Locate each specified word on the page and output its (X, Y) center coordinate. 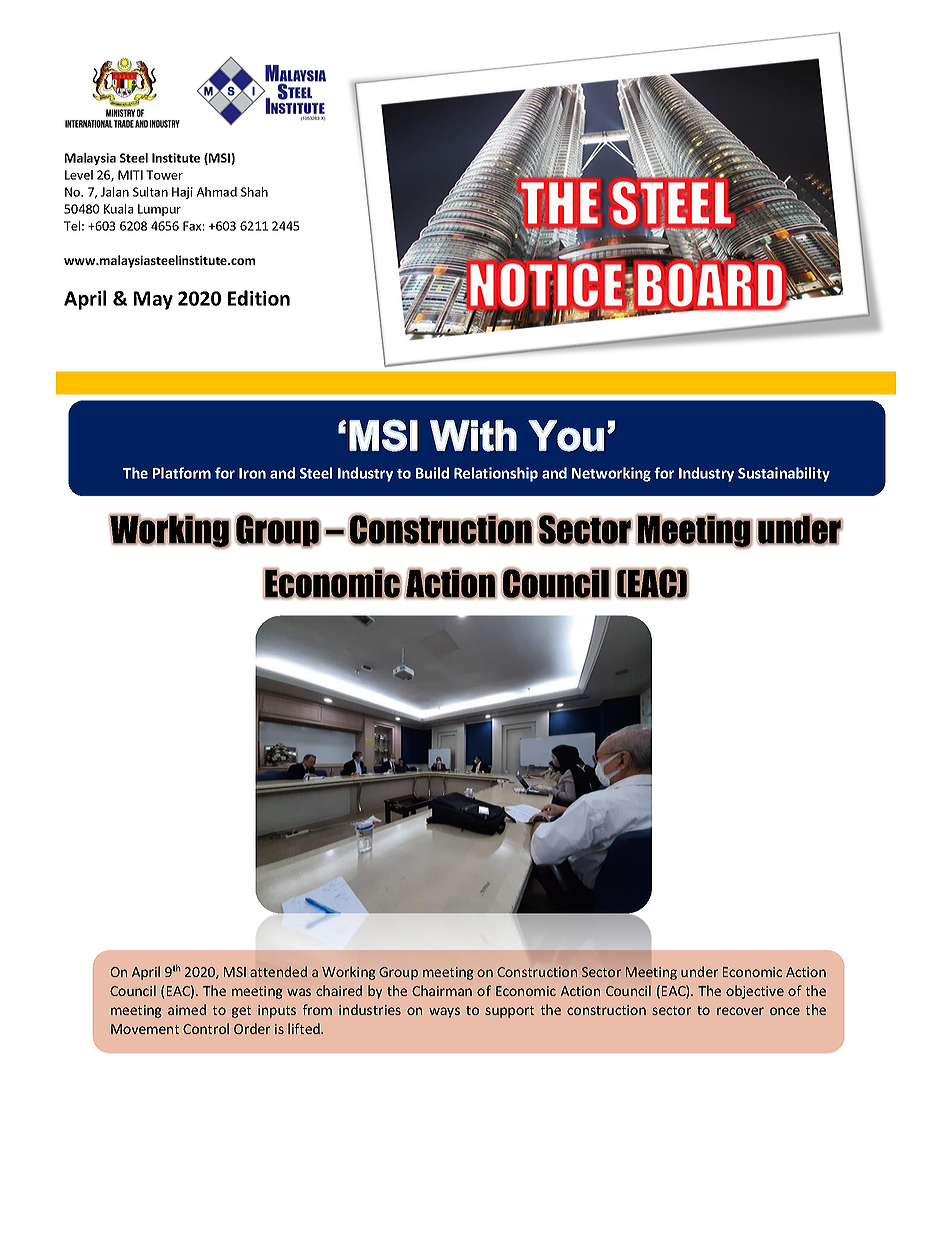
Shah (254, 192)
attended (278, 971)
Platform (182, 473)
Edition (259, 298)
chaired (339, 990)
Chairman (442, 990)
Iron (252, 473)
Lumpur (159, 210)
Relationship (496, 474)
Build (432, 473)
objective (755, 992)
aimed (187, 1009)
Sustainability (784, 474)
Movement (145, 1029)
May (153, 300)
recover (740, 1011)
